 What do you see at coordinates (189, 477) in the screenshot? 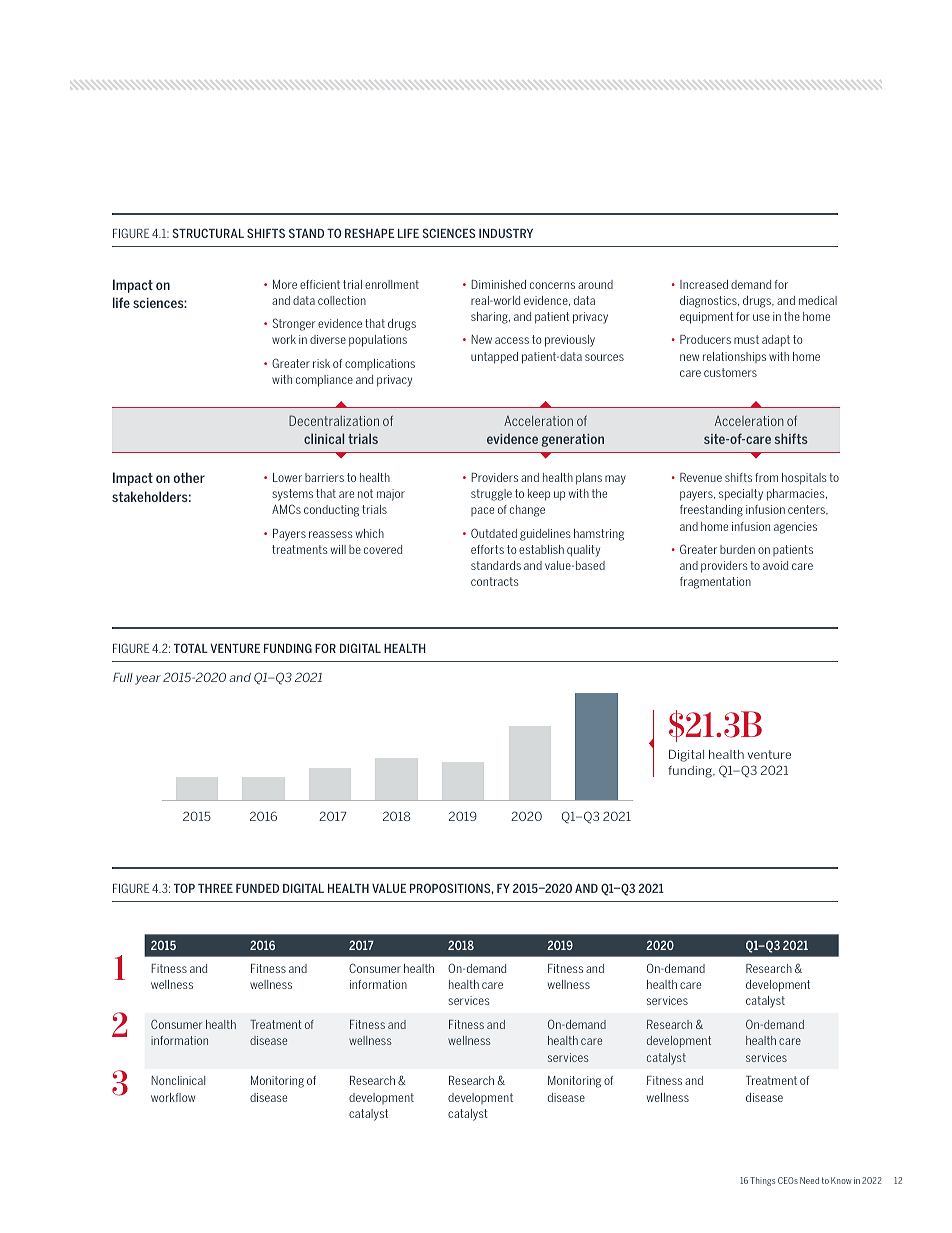
I see `other` at bounding box center [189, 477].
